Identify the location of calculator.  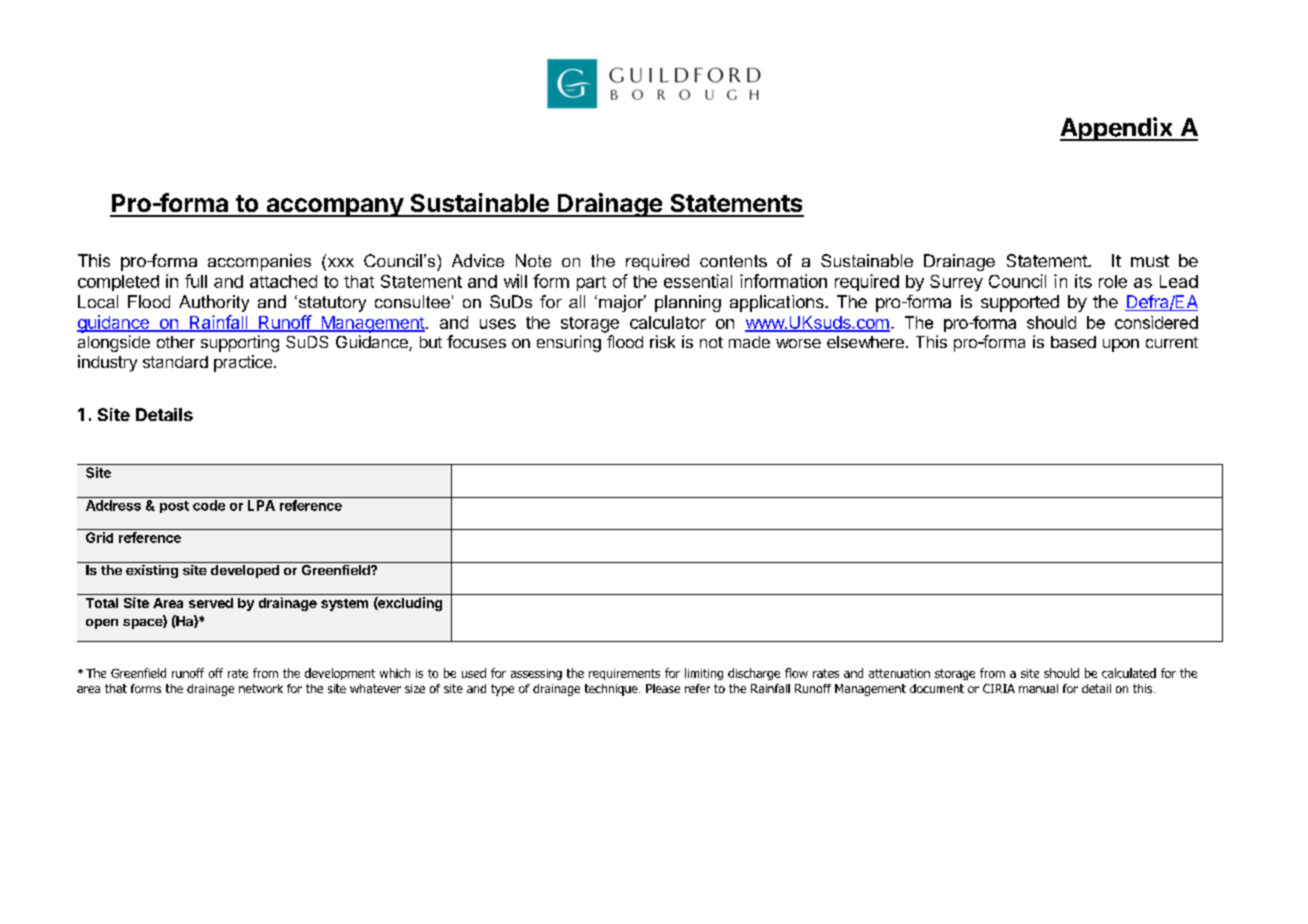
(668, 322).
